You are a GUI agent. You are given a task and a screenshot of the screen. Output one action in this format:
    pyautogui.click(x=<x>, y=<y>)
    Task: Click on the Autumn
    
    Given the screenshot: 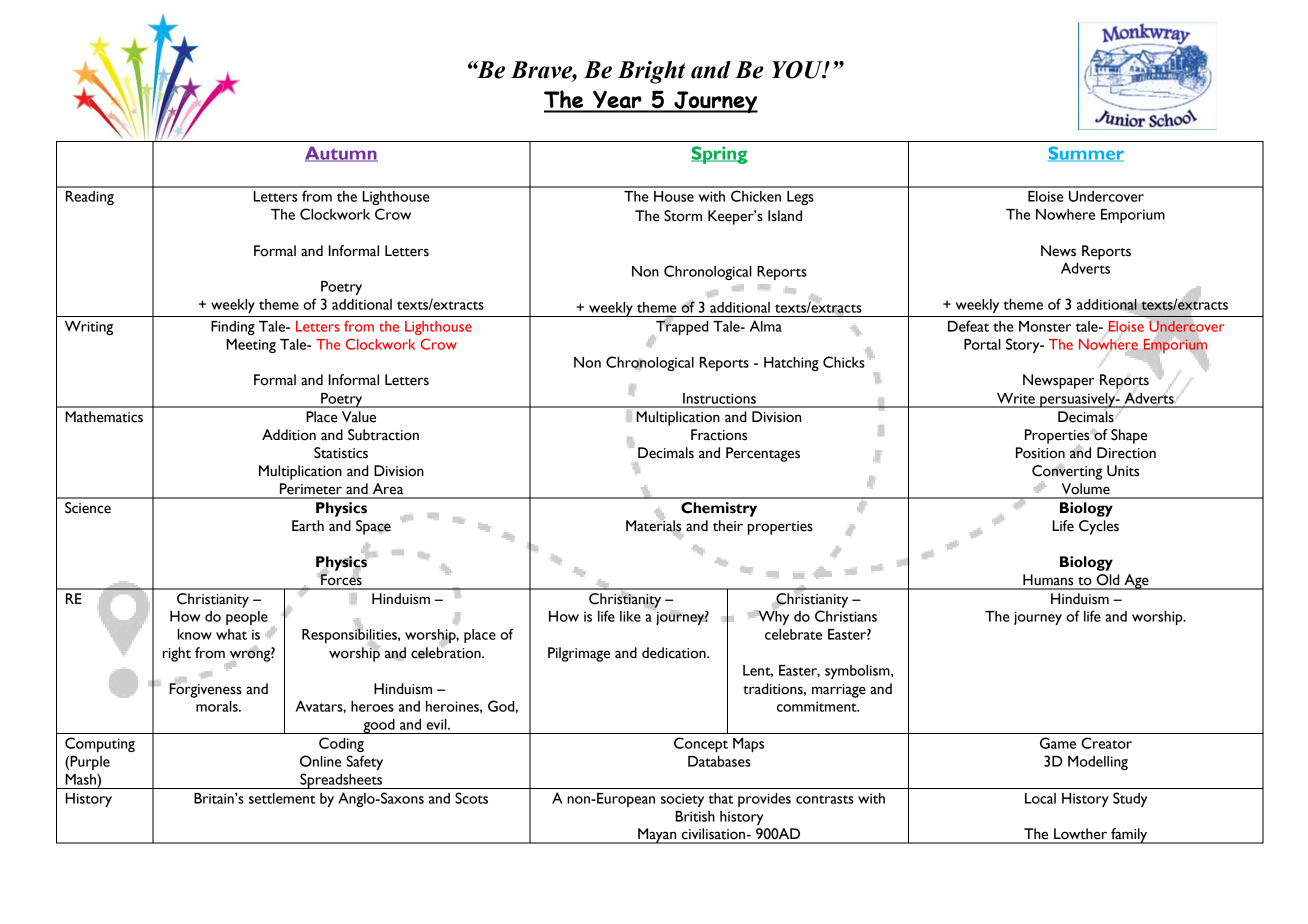 What is the action you would take?
    pyautogui.click(x=341, y=154)
